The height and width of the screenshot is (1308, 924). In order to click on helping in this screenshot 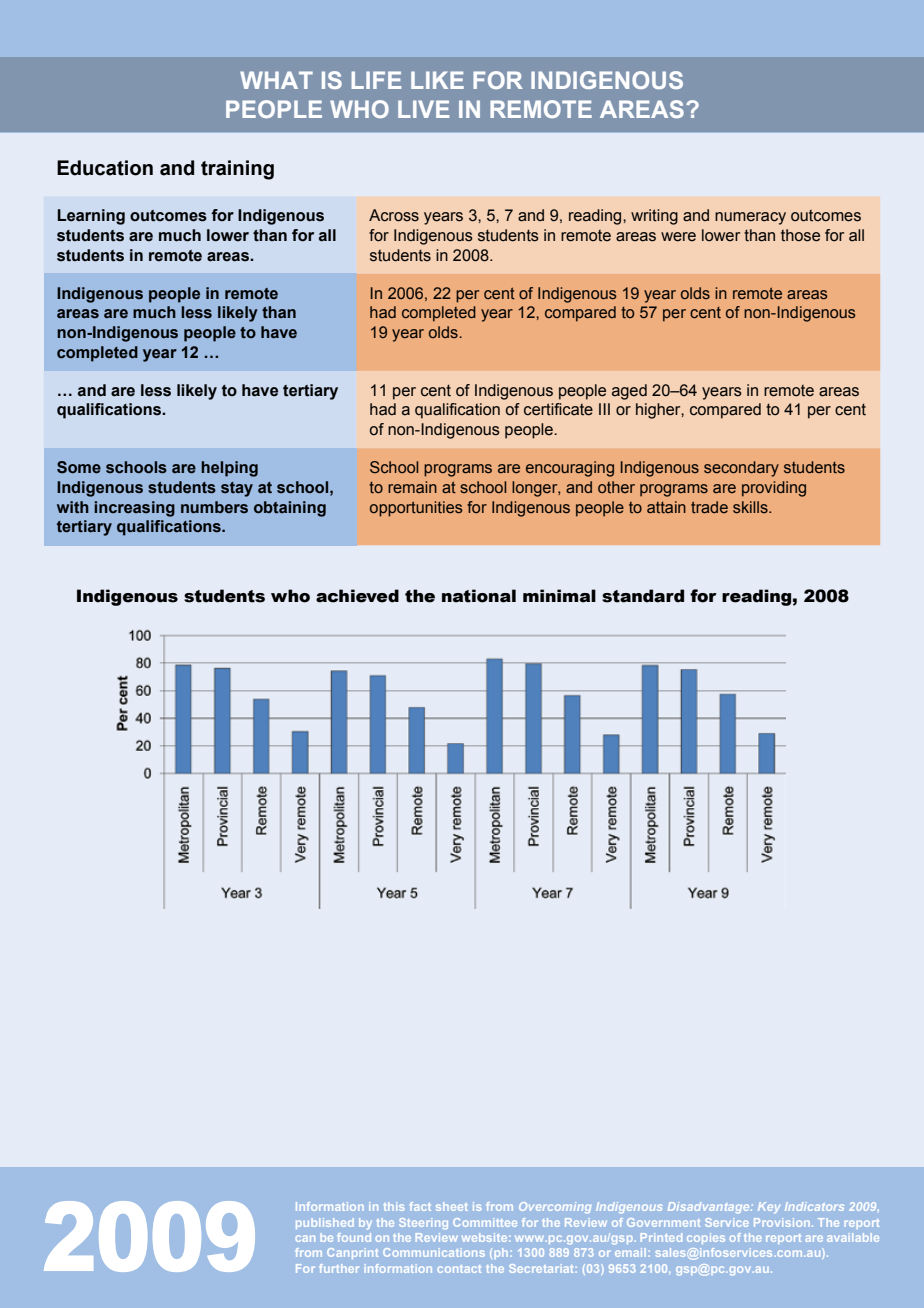, I will do `click(229, 469)`.
